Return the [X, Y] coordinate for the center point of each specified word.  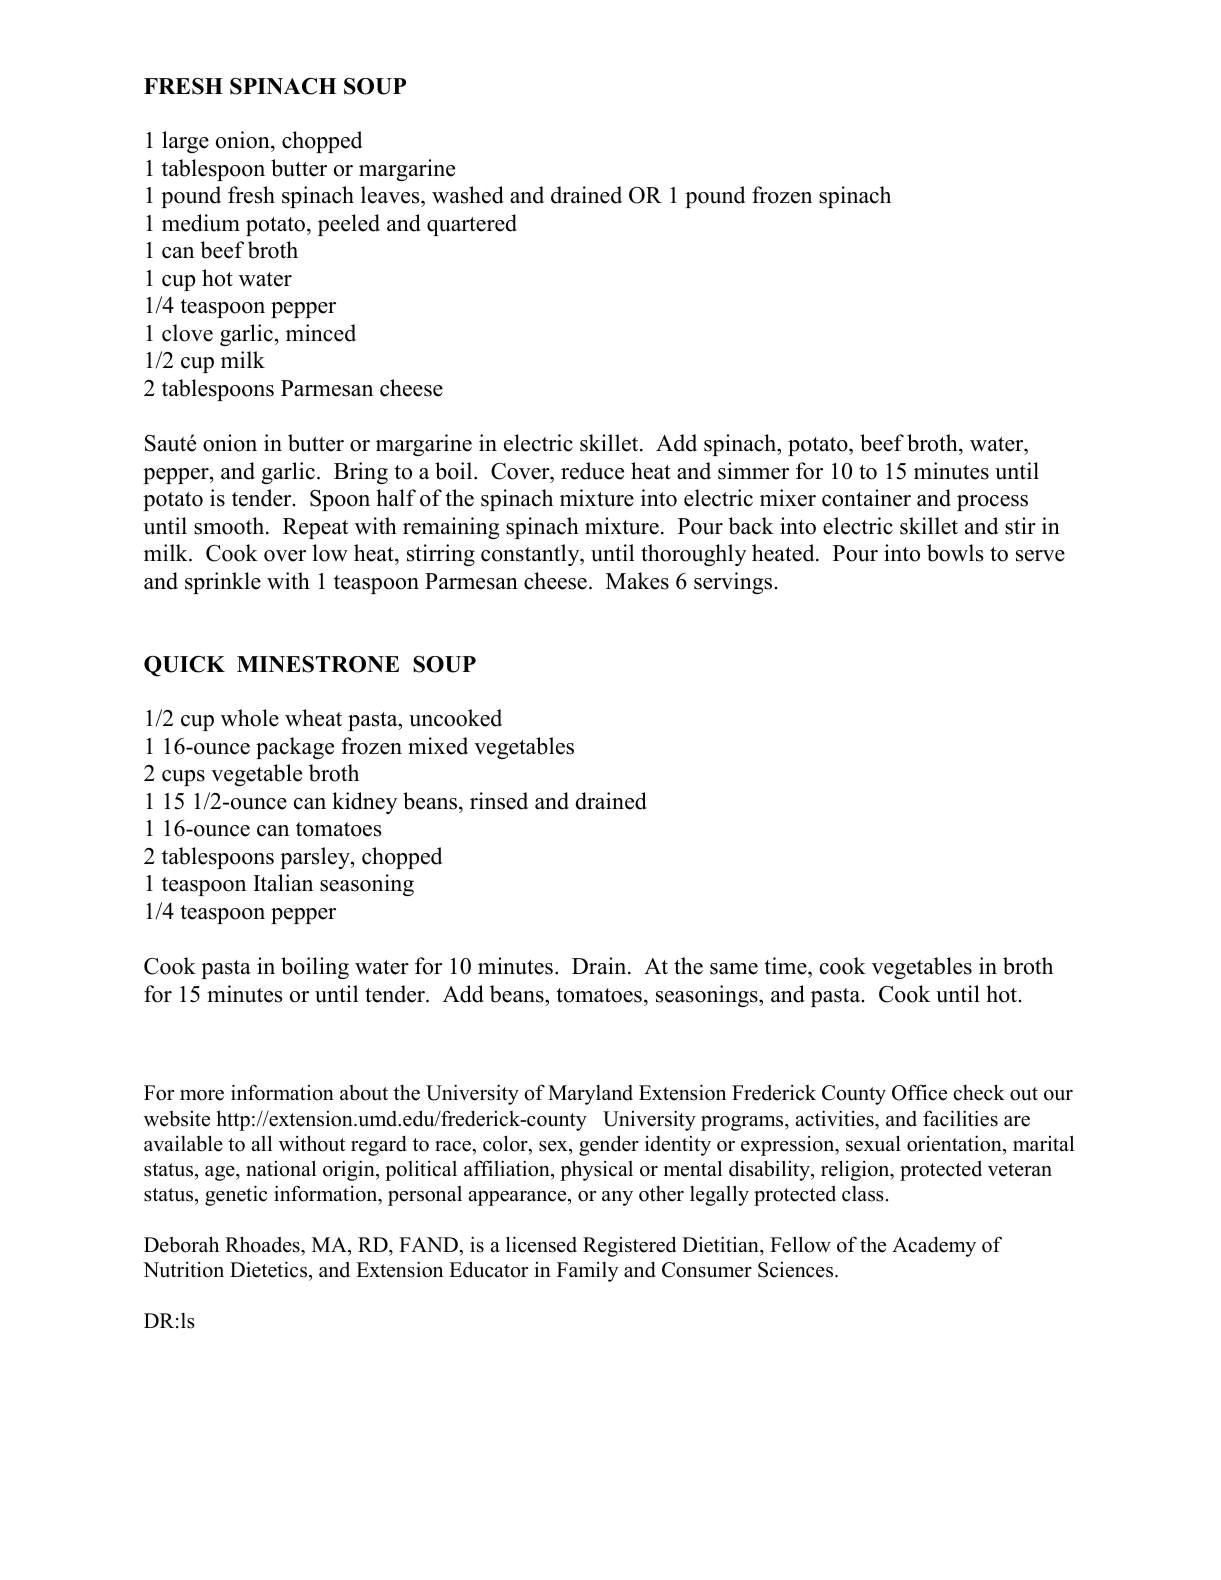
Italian [283, 882]
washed [468, 195]
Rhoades [263, 1244]
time [786, 966]
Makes [637, 581]
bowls [955, 553]
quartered [472, 225]
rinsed [499, 801]
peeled [349, 225]
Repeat [315, 528]
